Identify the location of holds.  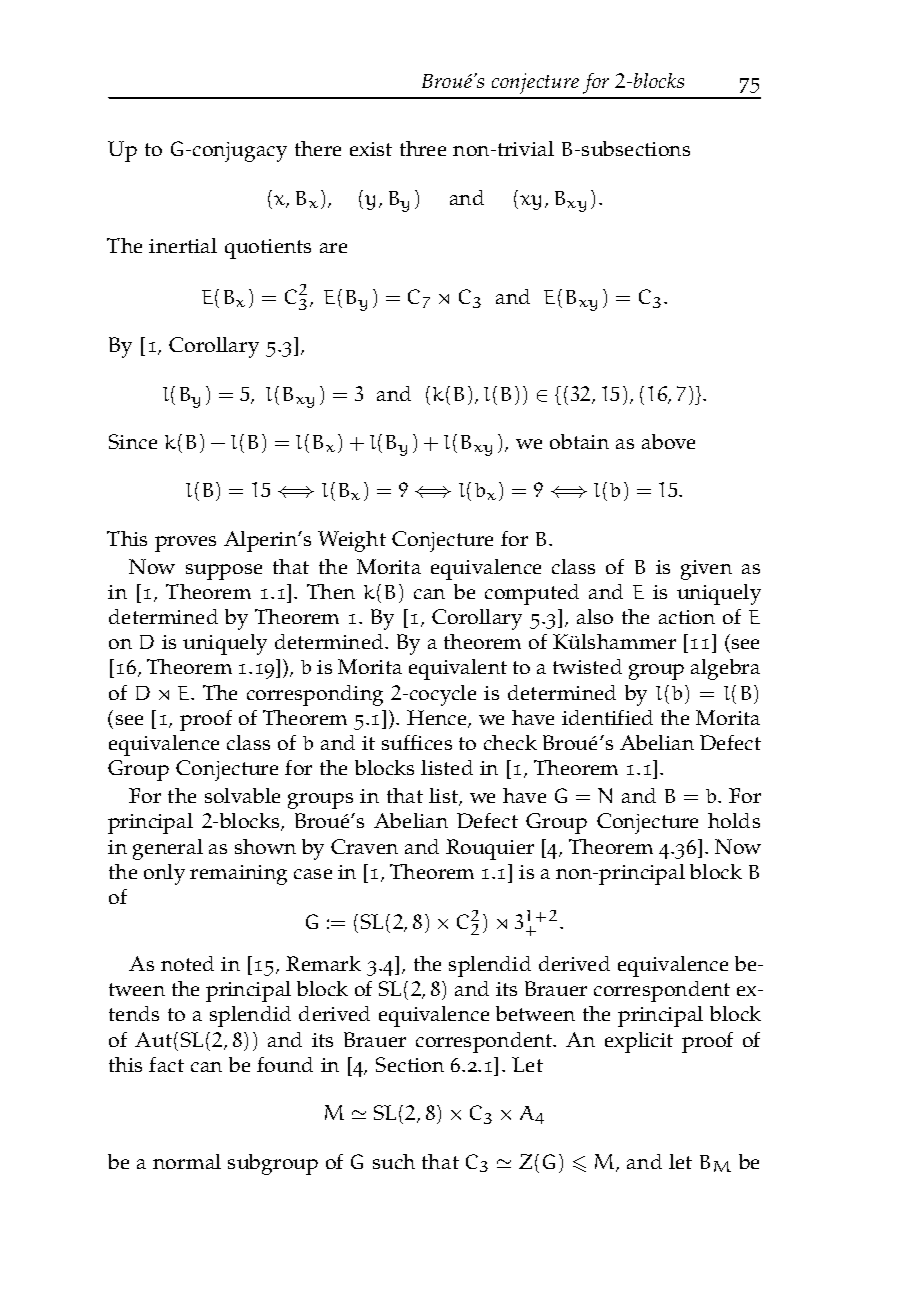
(734, 820).
